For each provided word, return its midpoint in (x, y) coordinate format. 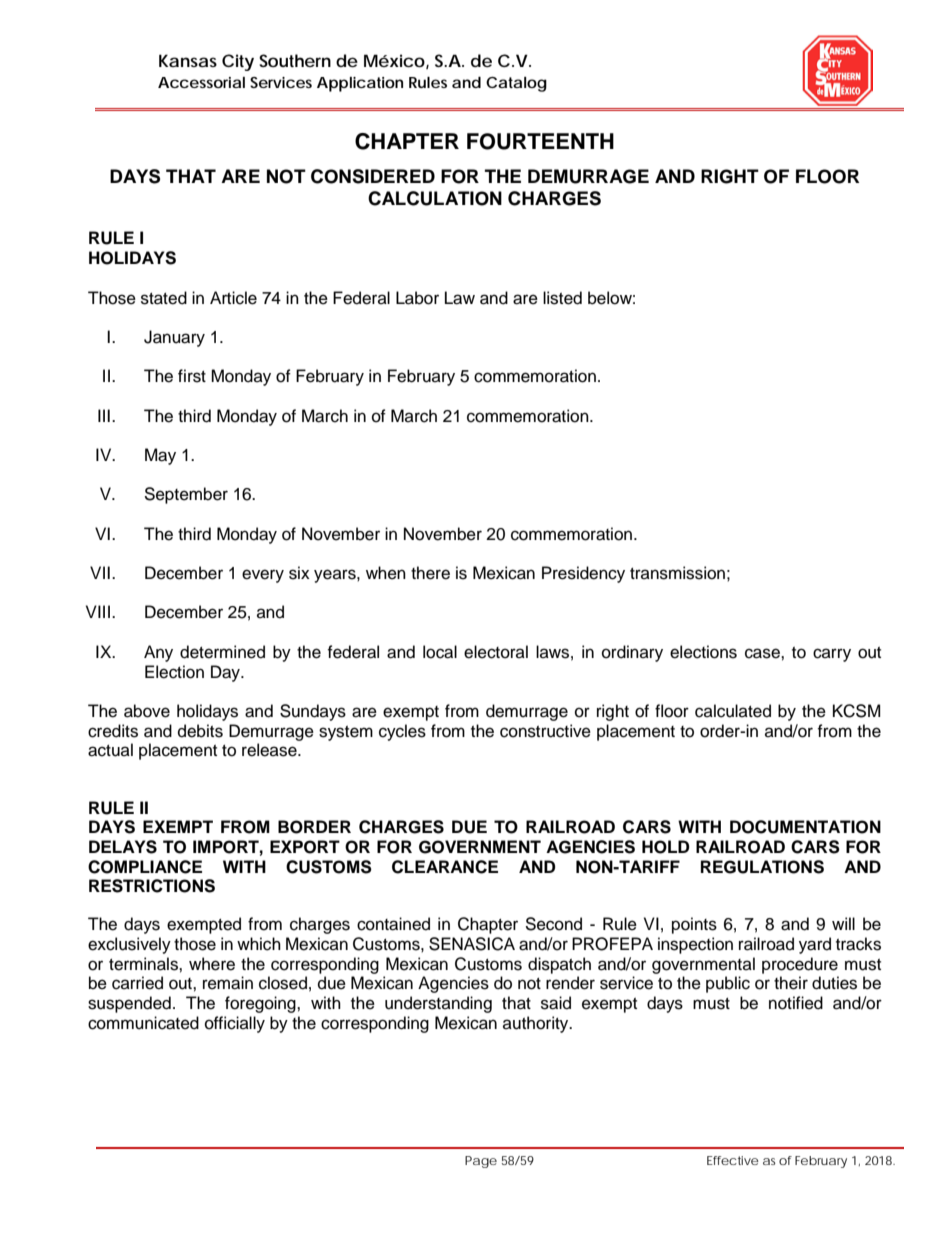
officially (235, 1024)
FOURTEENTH (540, 141)
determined (222, 652)
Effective (733, 1160)
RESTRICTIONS (152, 886)
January (174, 338)
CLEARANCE (445, 867)
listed (562, 298)
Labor (417, 298)
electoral (496, 652)
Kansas (188, 60)
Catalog (516, 84)
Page (481, 1162)
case (763, 653)
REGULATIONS (762, 867)
